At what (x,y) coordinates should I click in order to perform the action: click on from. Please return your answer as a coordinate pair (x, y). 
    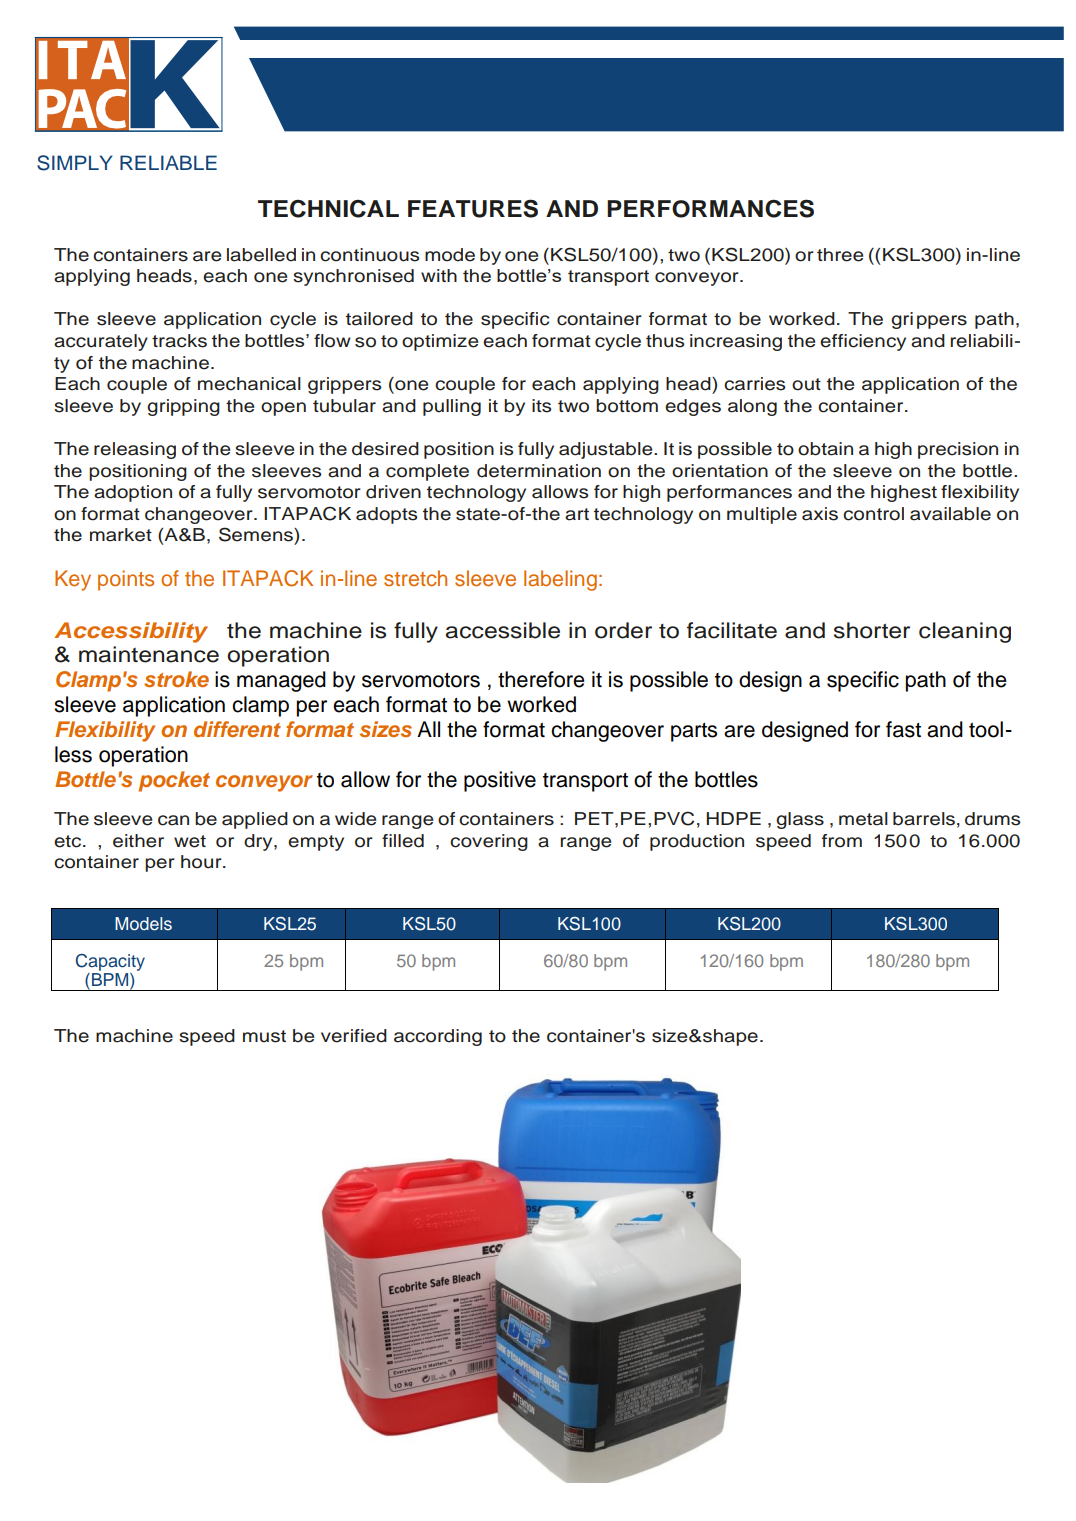
    Looking at the image, I should click on (842, 841).
